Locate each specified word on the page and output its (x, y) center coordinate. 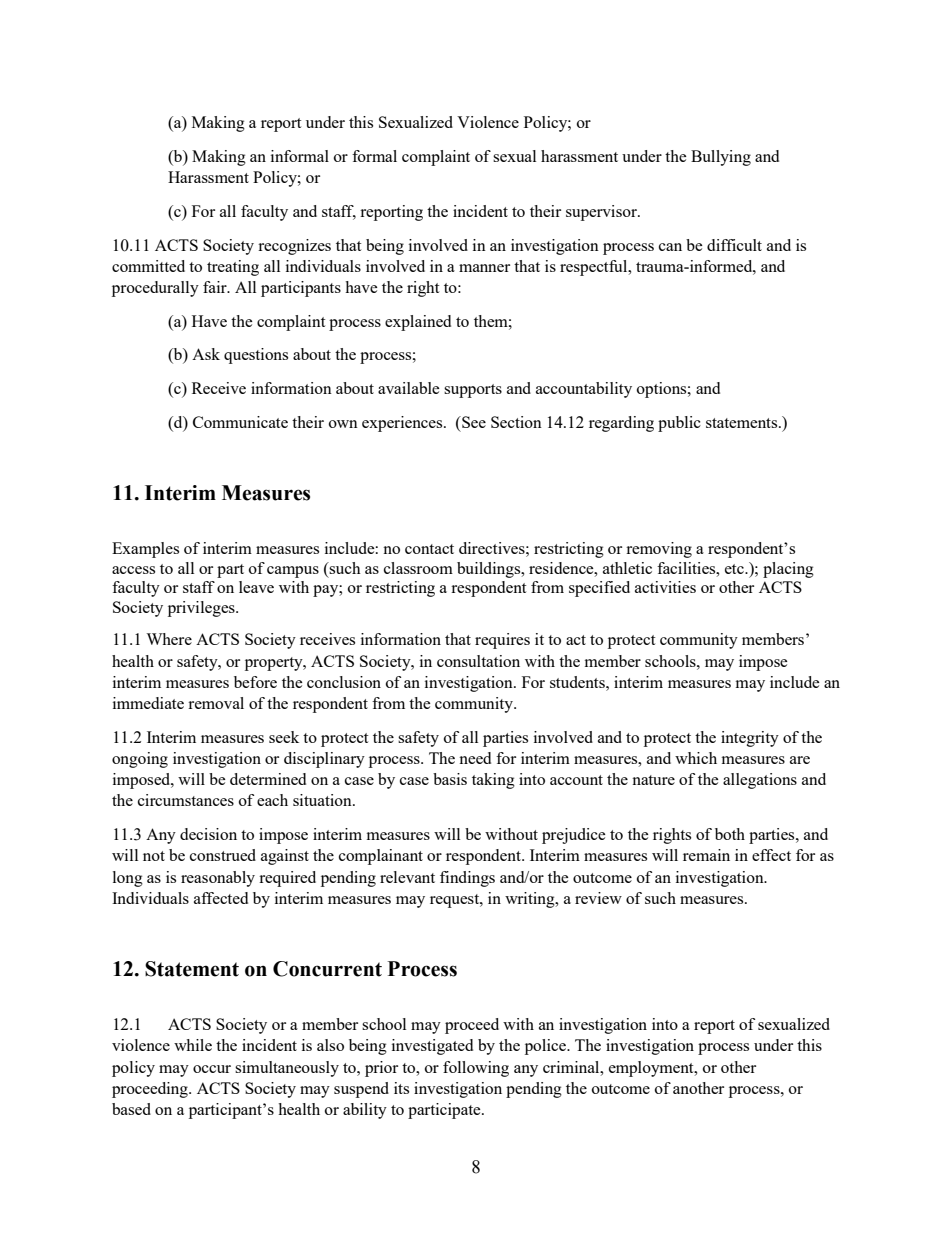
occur (212, 1069)
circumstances (186, 800)
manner (484, 268)
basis (450, 779)
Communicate (240, 422)
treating (233, 268)
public (679, 424)
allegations (760, 781)
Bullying (721, 158)
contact (429, 549)
